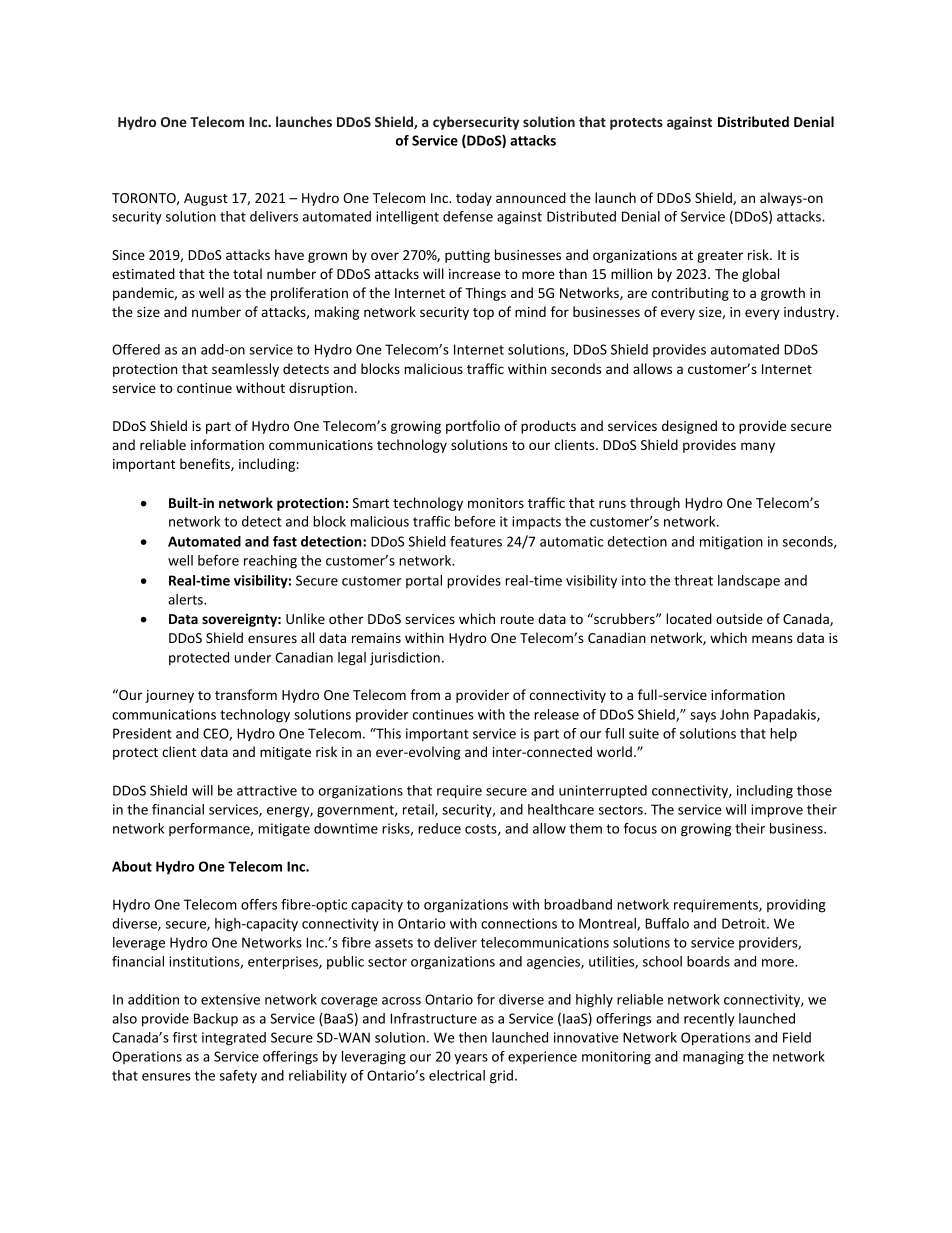  Describe the element at coordinates (206, 199) in the document. I see `August` at that location.
